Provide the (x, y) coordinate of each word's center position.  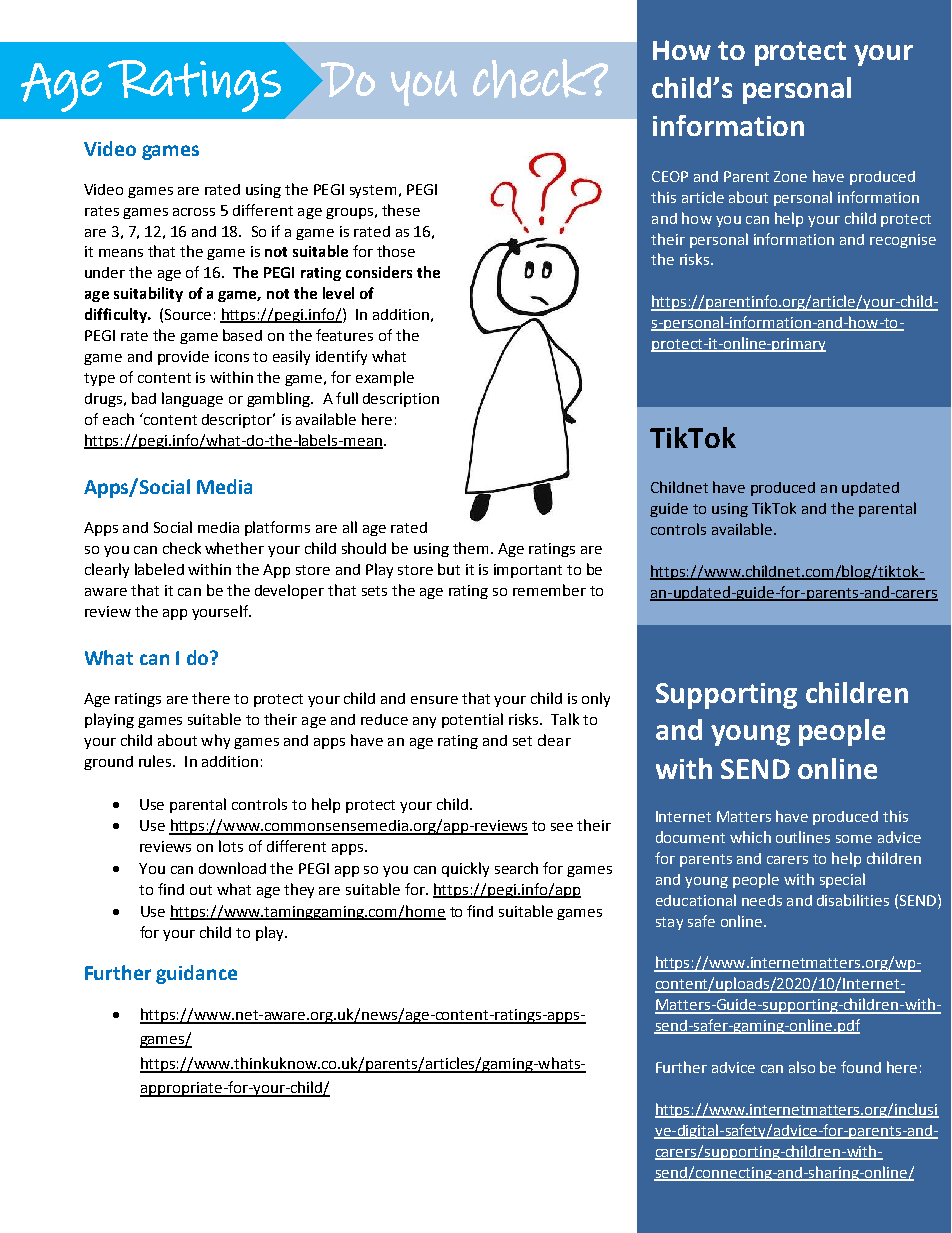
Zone (790, 176)
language (192, 399)
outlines (803, 837)
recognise (903, 241)
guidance (196, 974)
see (562, 827)
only (596, 699)
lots (231, 846)
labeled (159, 569)
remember (549, 590)
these (401, 210)
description (401, 400)
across (194, 212)
